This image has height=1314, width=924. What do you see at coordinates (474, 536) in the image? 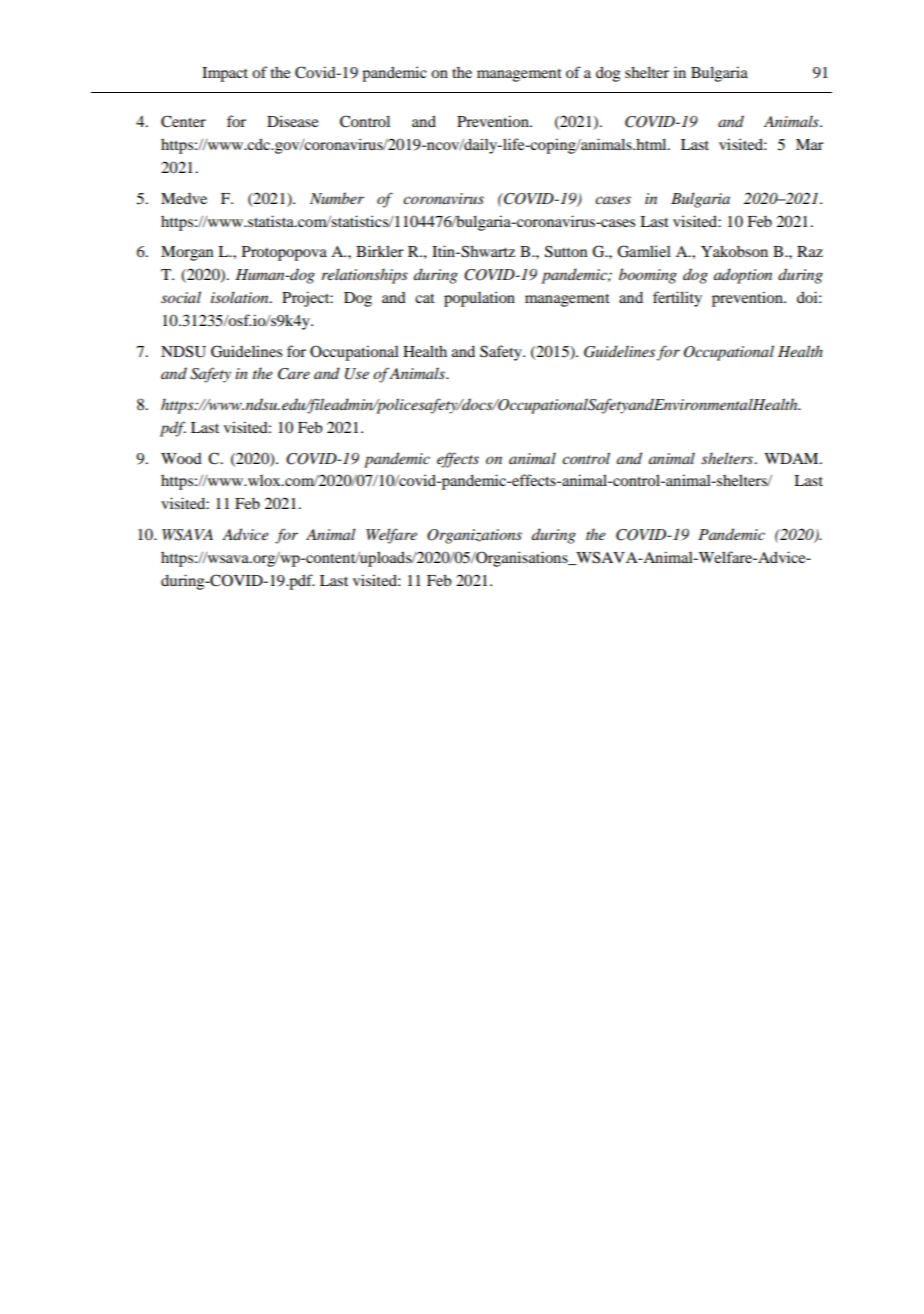
I see `Organizations` at bounding box center [474, 536].
